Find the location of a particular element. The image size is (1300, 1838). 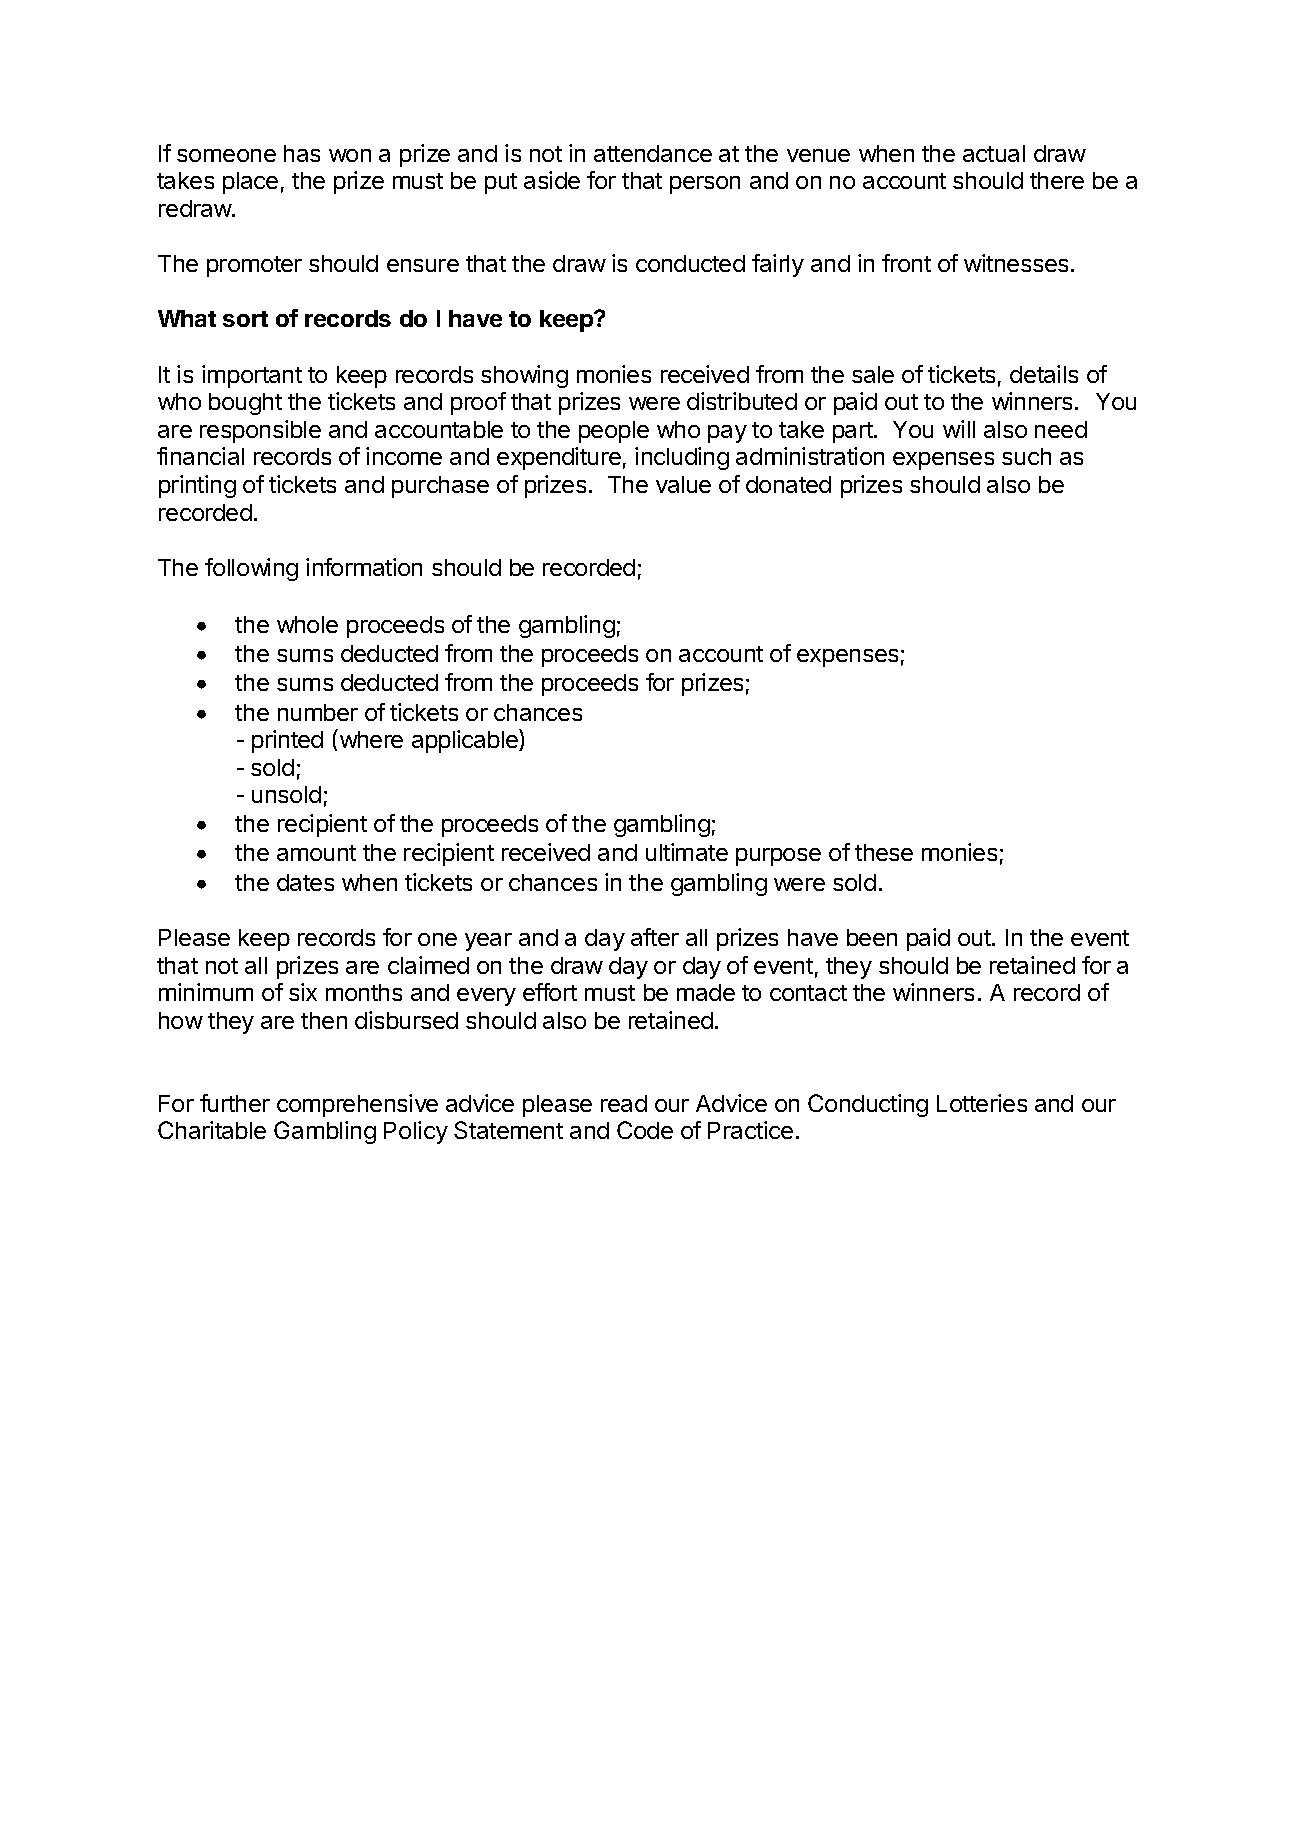

read is located at coordinates (624, 1103).
